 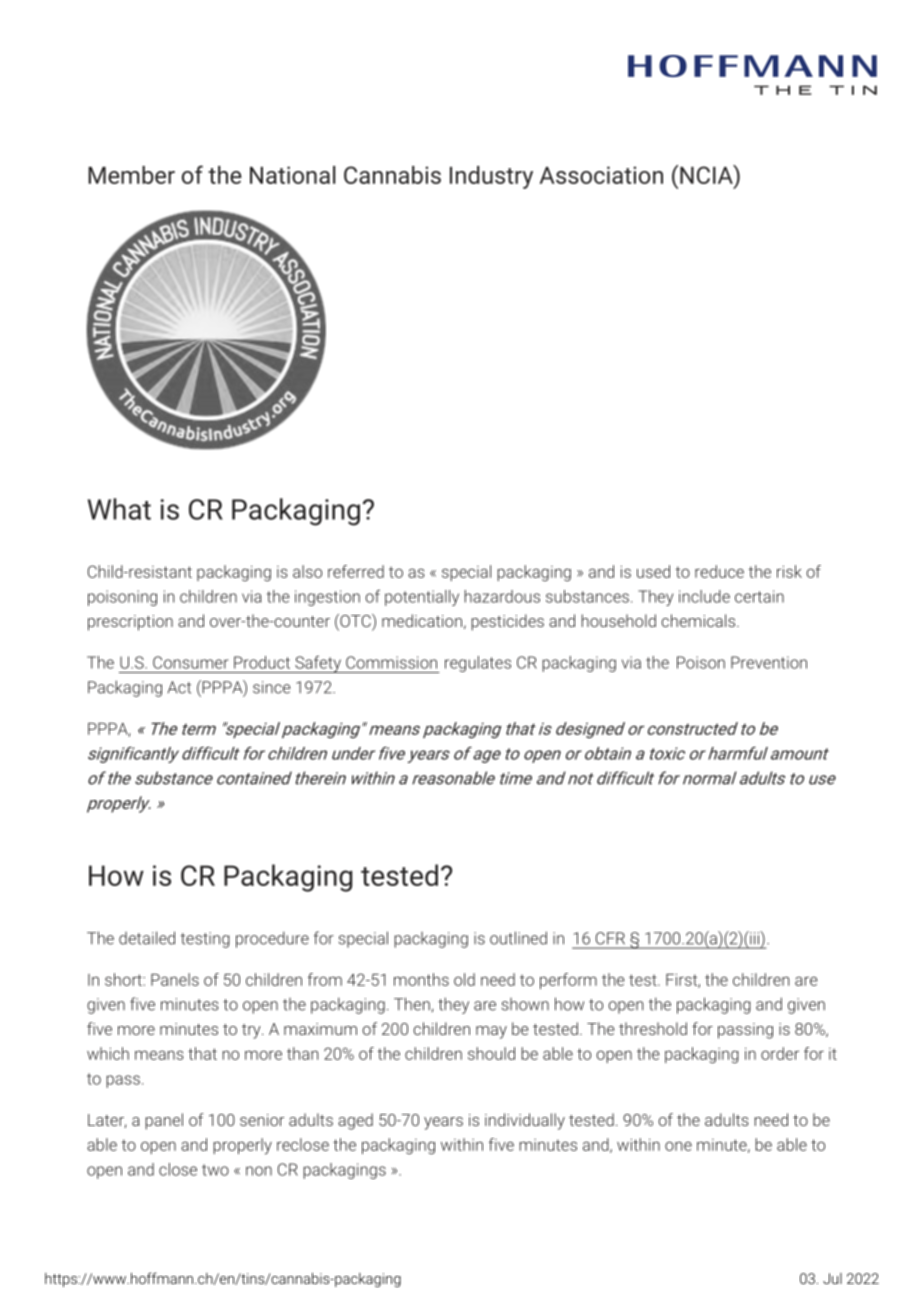 I want to click on months, so click(x=421, y=979).
